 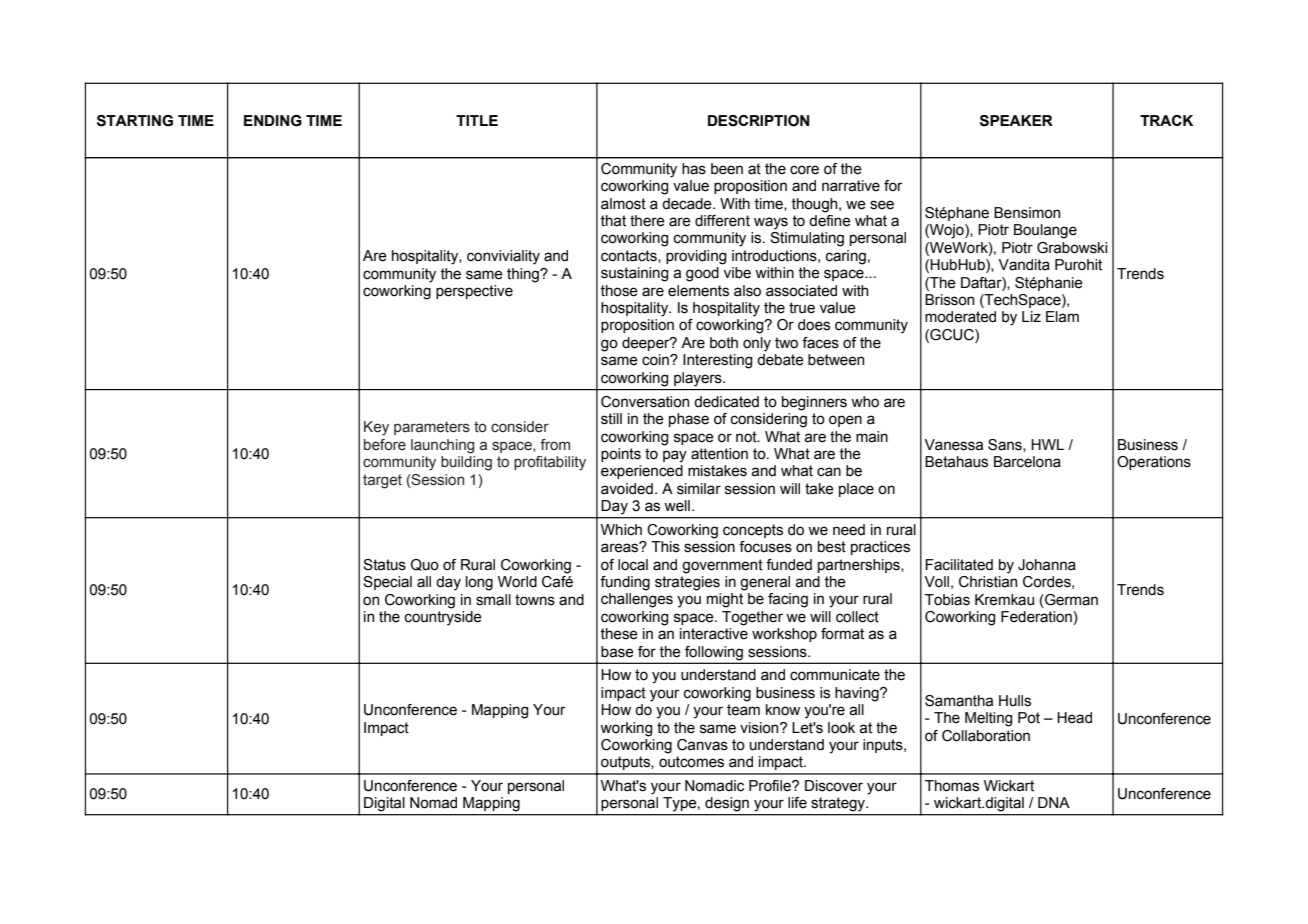 What do you see at coordinates (385, 445) in the image?
I see `before` at bounding box center [385, 445].
